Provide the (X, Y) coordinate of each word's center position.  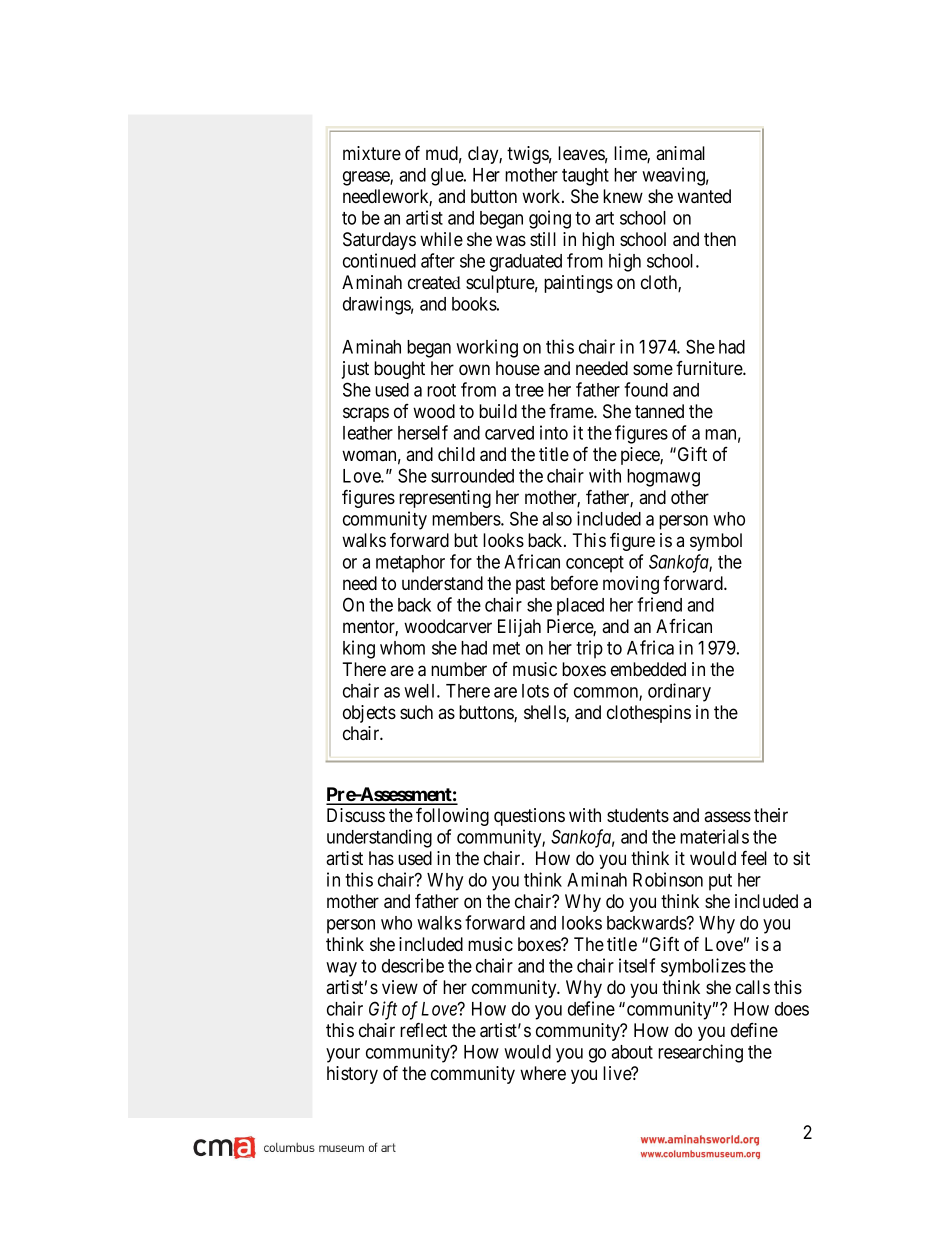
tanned (659, 411)
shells (545, 713)
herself (423, 432)
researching (700, 1053)
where (543, 1073)
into (554, 432)
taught (585, 177)
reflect (423, 1029)
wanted (704, 196)
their (771, 815)
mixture (372, 153)
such (416, 712)
